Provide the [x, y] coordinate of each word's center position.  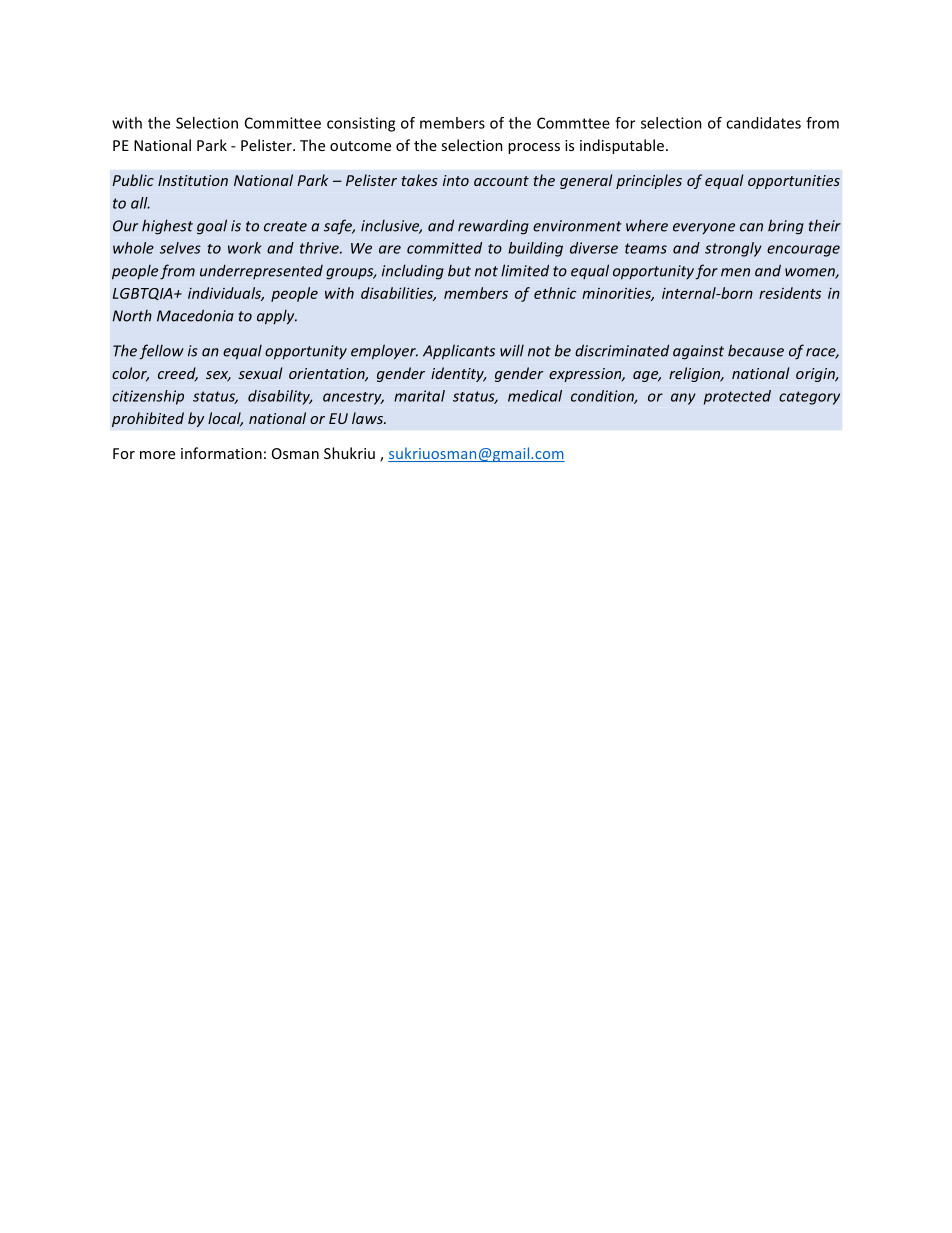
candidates [763, 123]
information [221, 453]
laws [368, 418]
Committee [283, 123]
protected [737, 397]
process [534, 148]
